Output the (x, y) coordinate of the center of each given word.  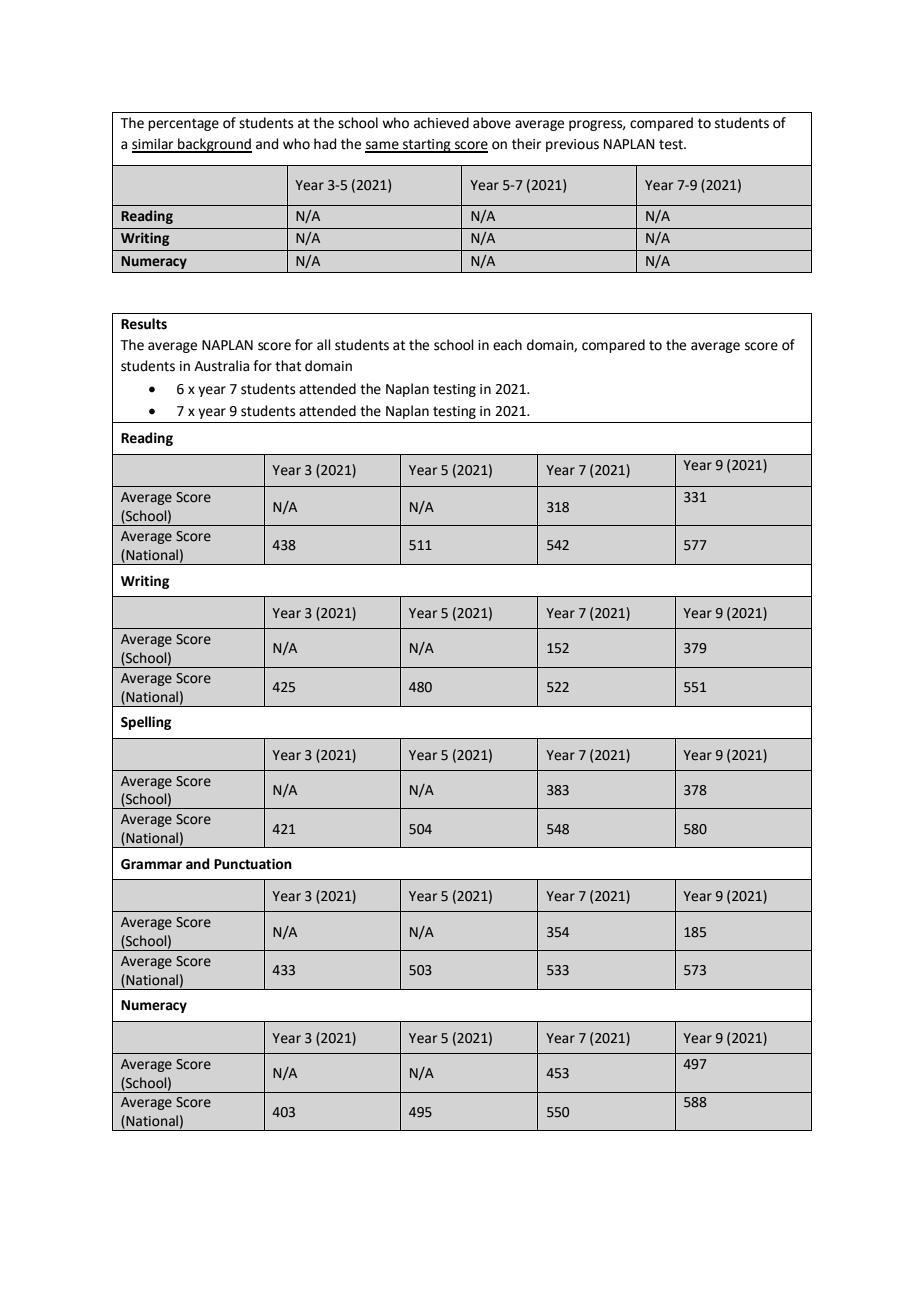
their (526, 144)
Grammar (151, 864)
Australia (221, 366)
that (288, 366)
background (214, 145)
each (507, 345)
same (383, 146)
